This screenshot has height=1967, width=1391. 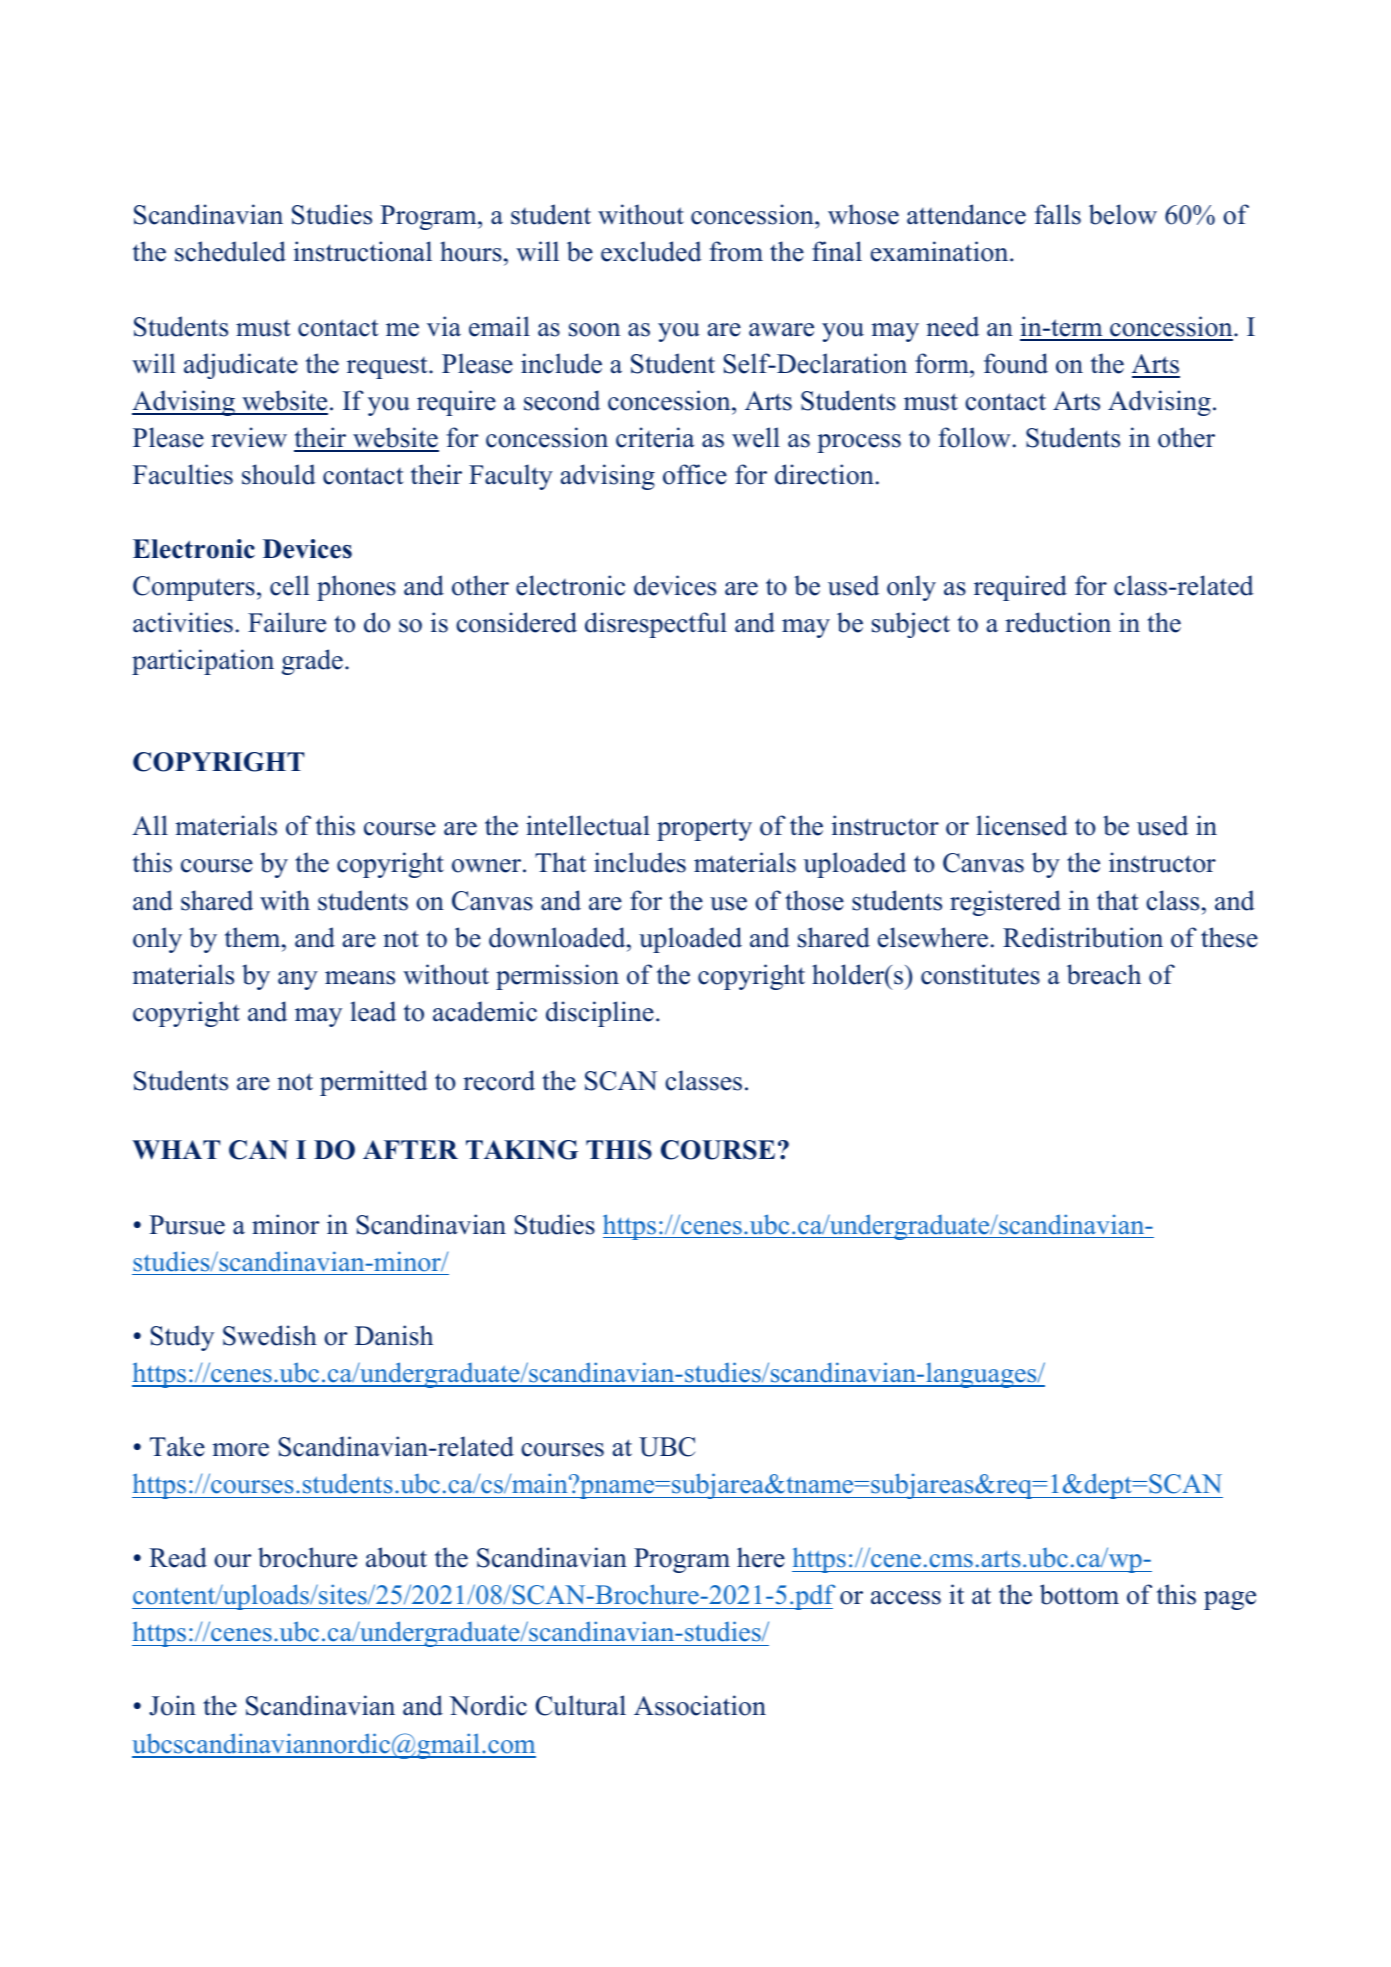 What do you see at coordinates (736, 251) in the screenshot?
I see `from` at bounding box center [736, 251].
